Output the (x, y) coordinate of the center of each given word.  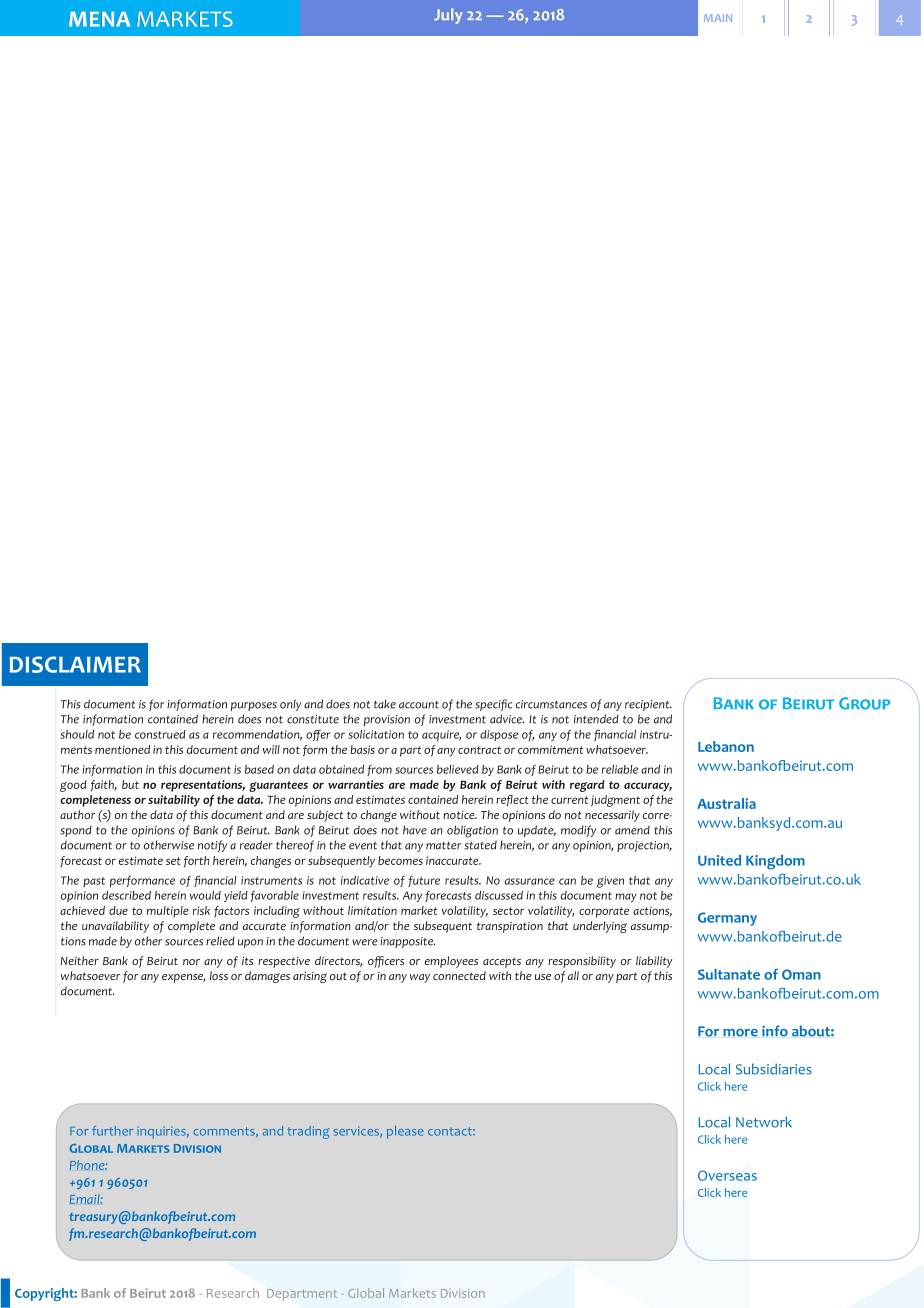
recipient (648, 705)
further (112, 1131)
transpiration (510, 927)
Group (864, 703)
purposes (254, 706)
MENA (99, 19)
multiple (168, 912)
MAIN (718, 18)
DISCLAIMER (75, 664)
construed (160, 734)
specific (493, 705)
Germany (727, 919)
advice (507, 719)
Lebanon (726, 746)
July (448, 16)
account (419, 705)
